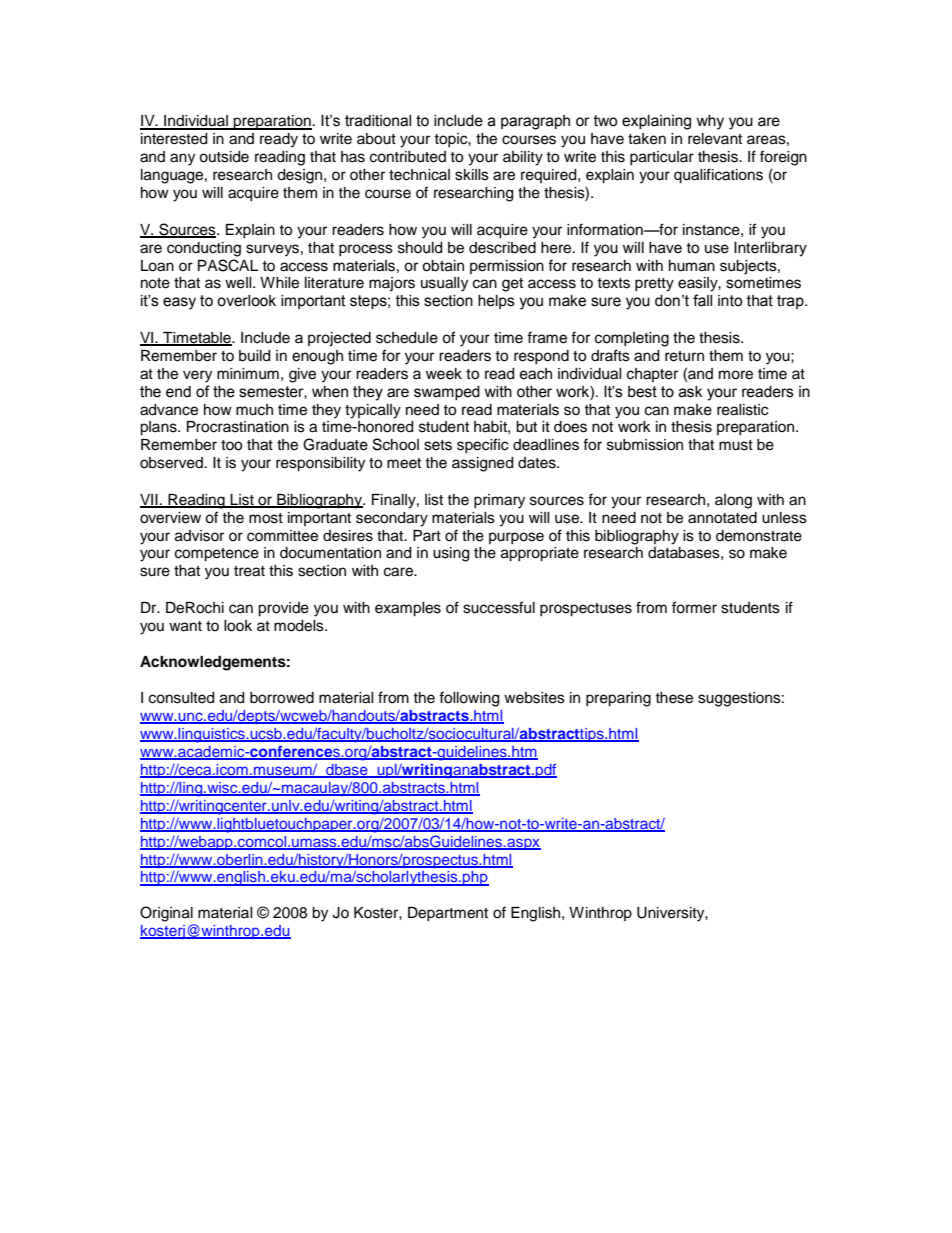 This image has height=1233, width=952. I want to click on these, so click(674, 698).
